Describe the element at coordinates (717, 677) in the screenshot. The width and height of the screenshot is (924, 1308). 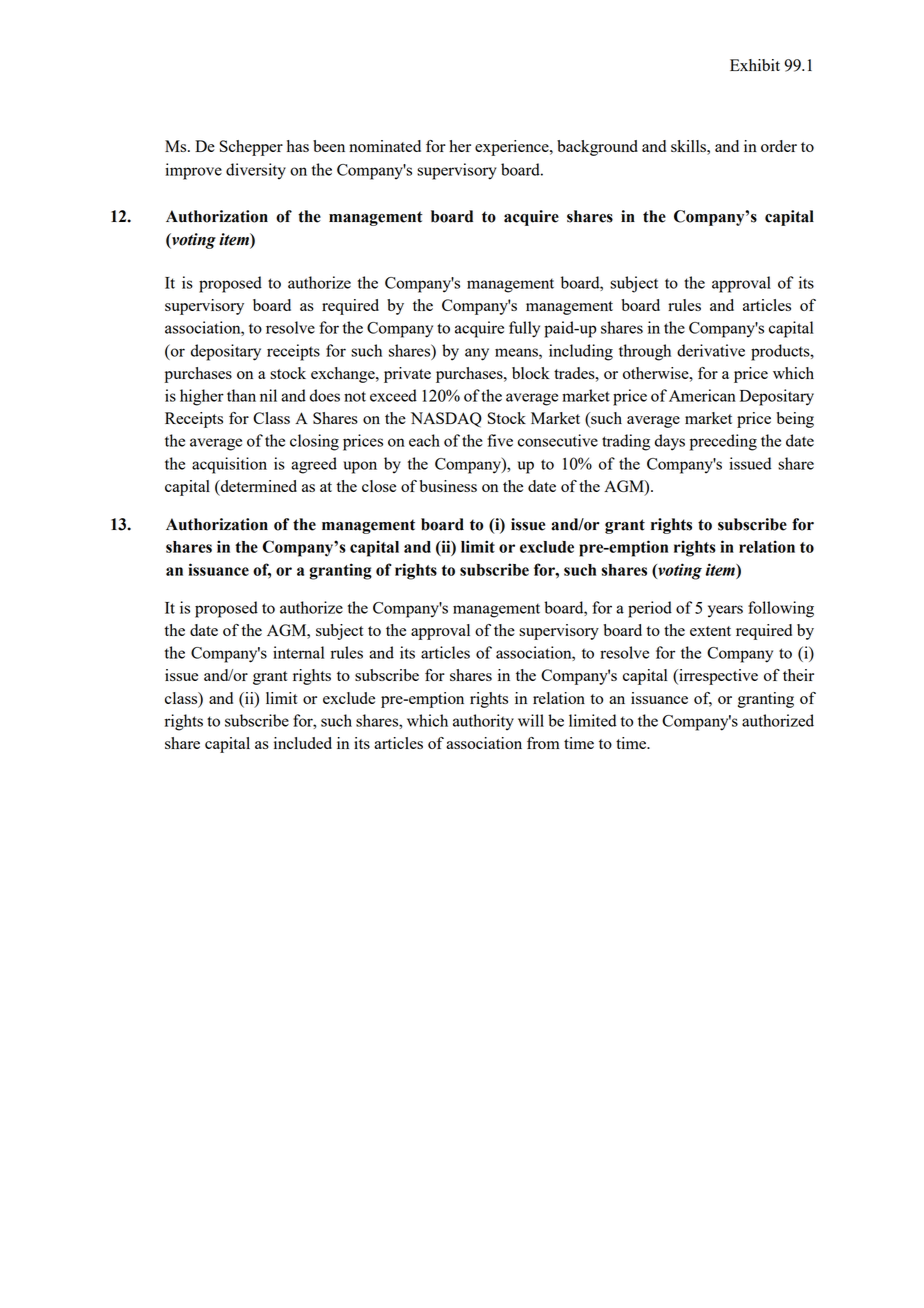
I see `irrespective` at that location.
